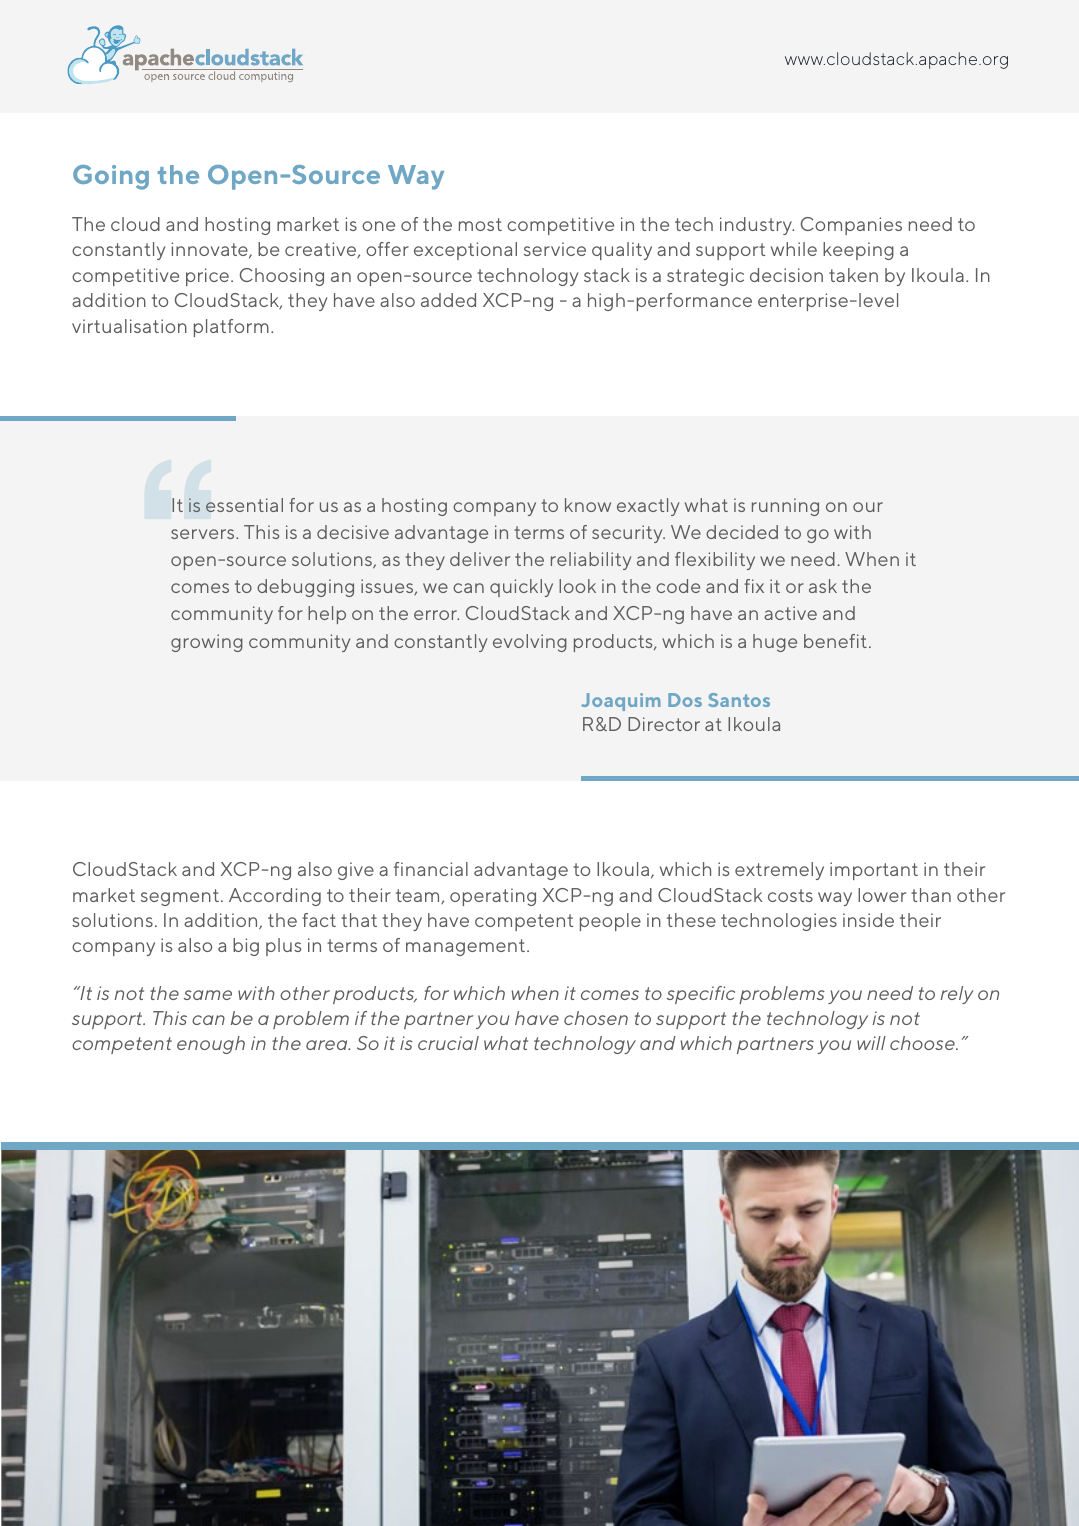 The image size is (1079, 1526). What do you see at coordinates (208, 995) in the page?
I see `same` at bounding box center [208, 995].
